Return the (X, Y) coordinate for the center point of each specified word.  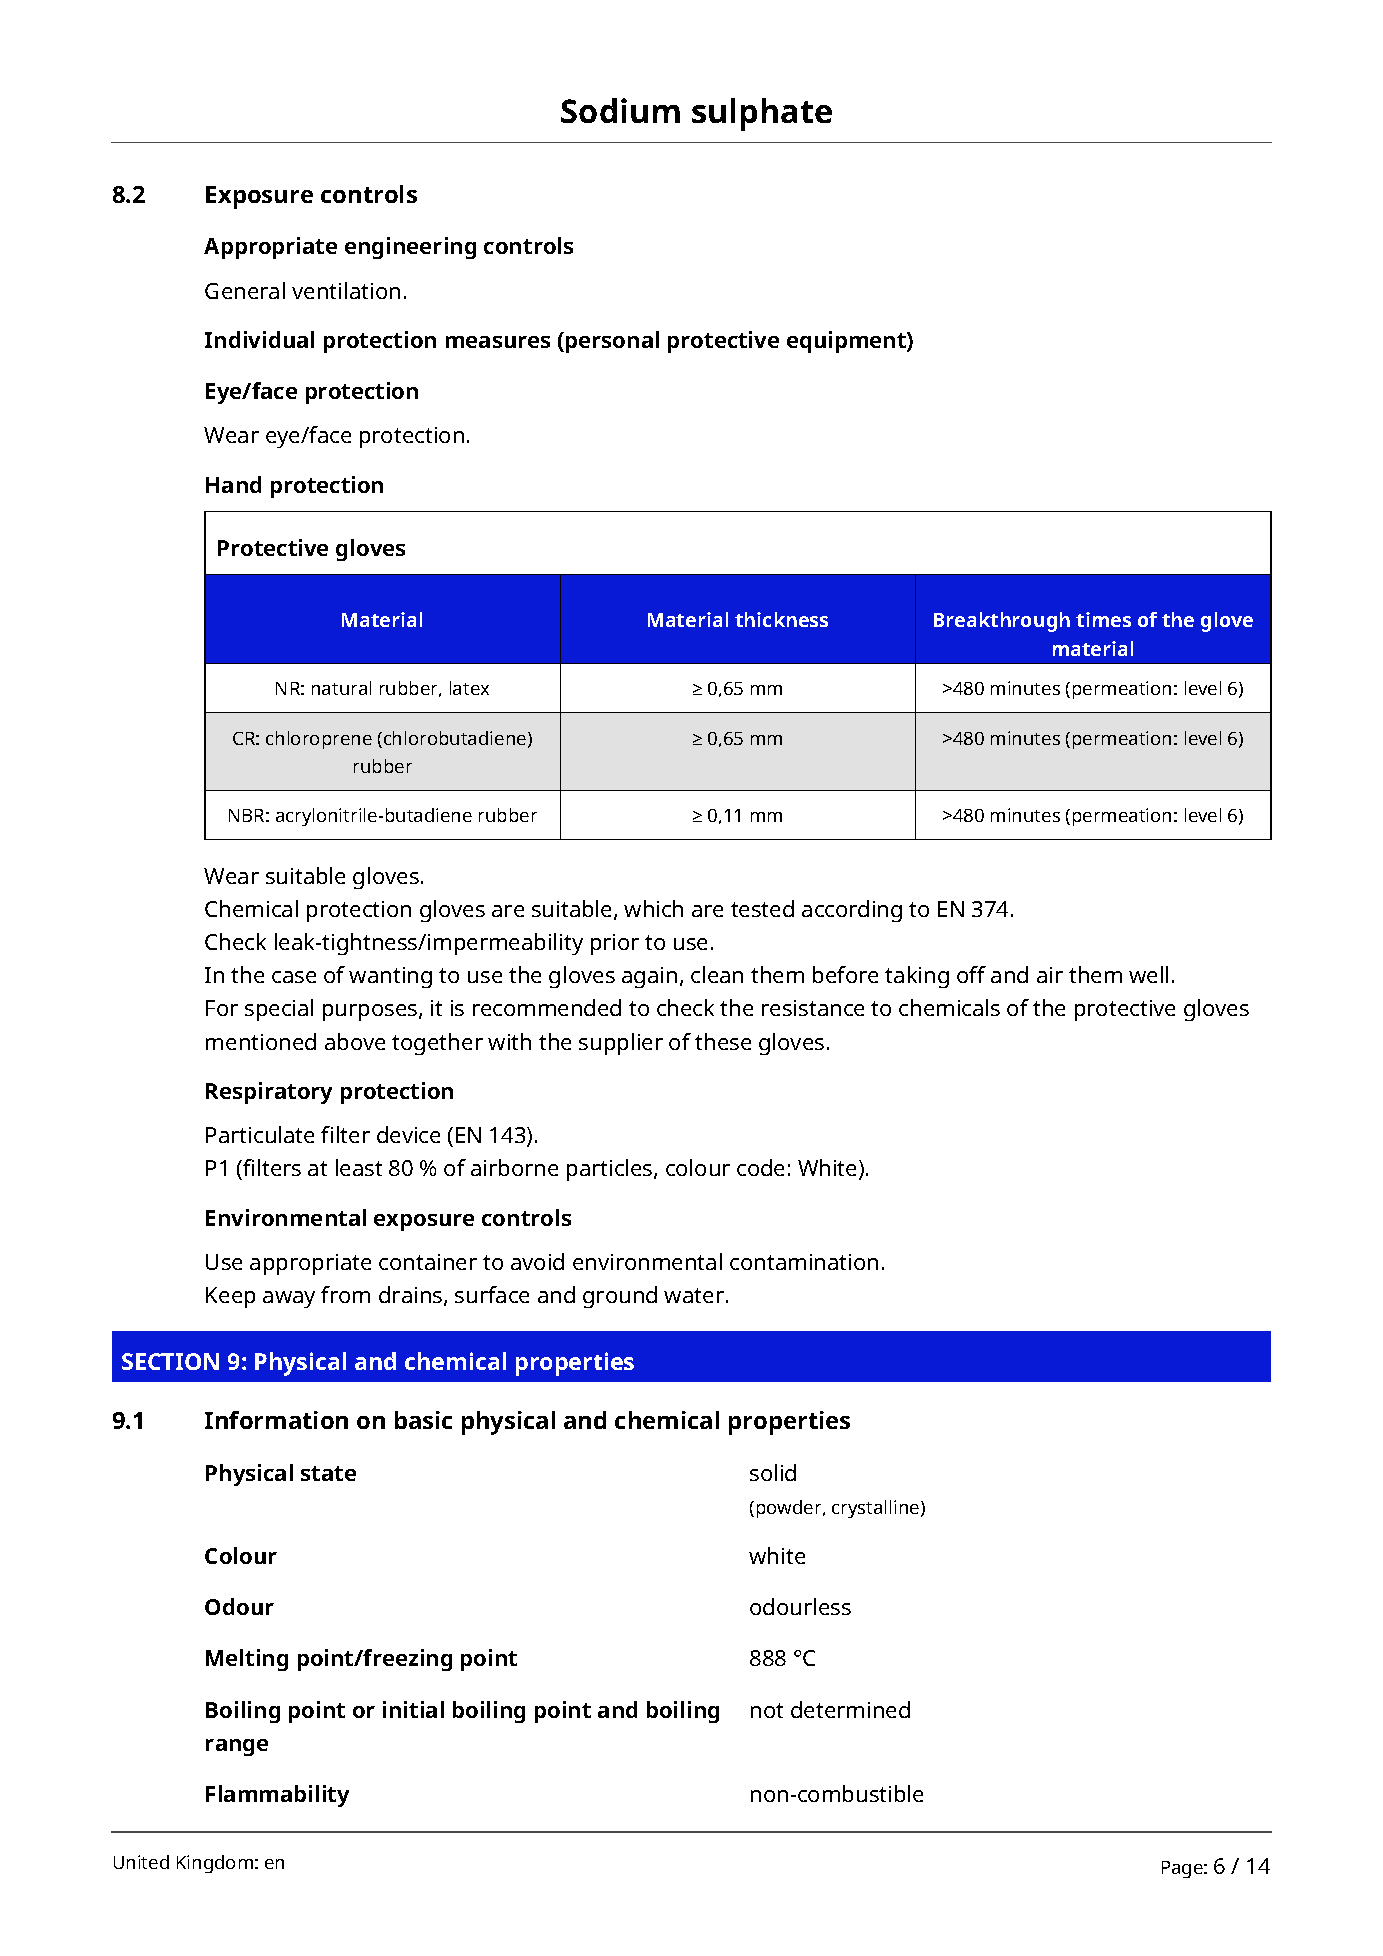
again (649, 977)
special (279, 1010)
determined (850, 1709)
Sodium (620, 110)
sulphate (762, 114)
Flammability (277, 1796)
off (971, 974)
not (767, 1710)
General (245, 290)
